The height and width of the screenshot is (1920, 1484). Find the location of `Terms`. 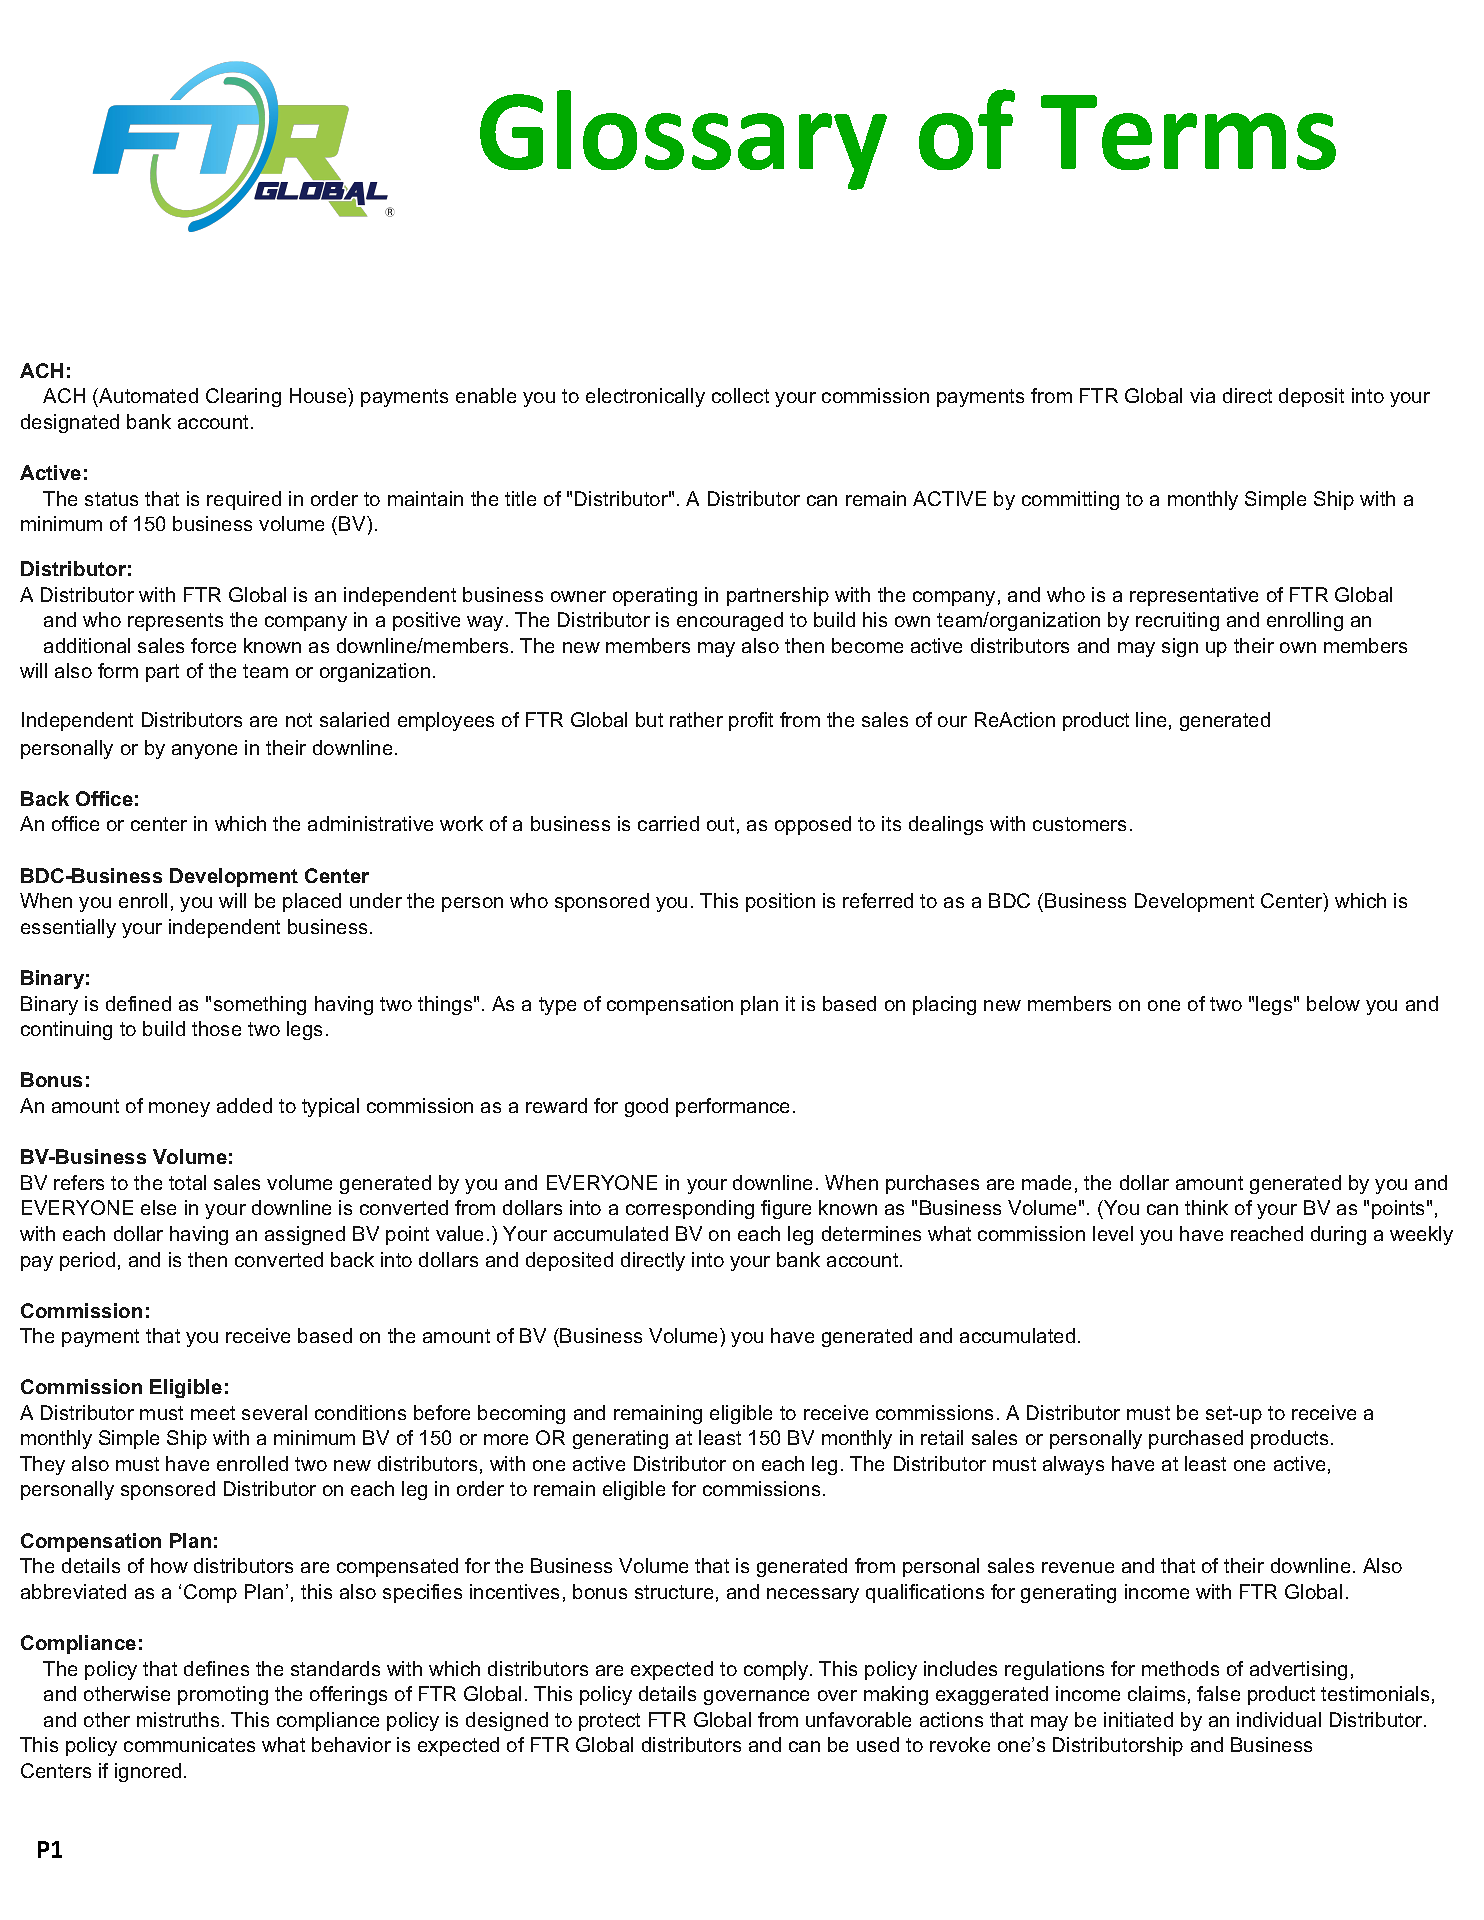

Terms is located at coordinates (1188, 132).
